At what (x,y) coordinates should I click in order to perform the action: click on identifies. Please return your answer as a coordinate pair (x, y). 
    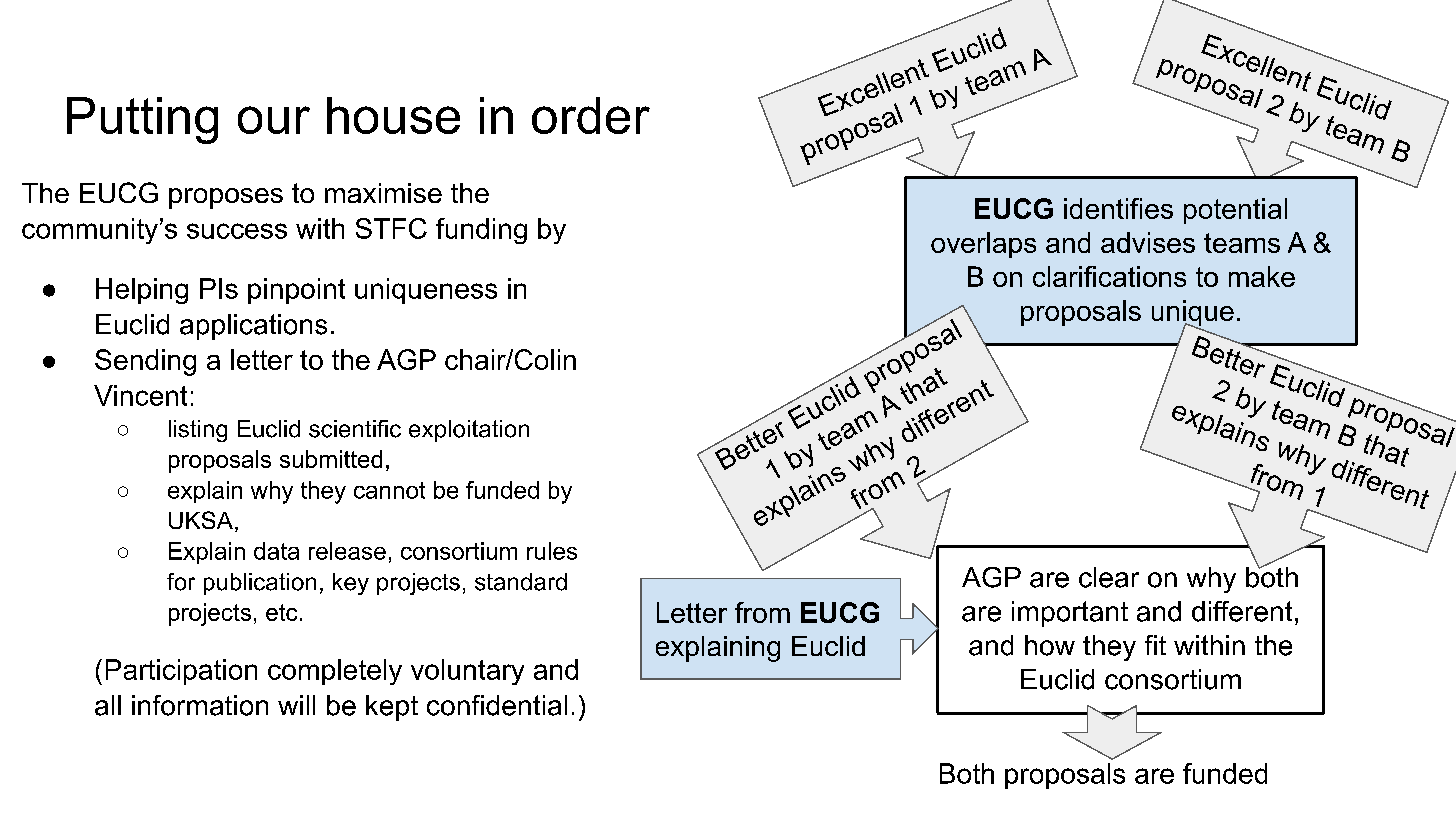
    Looking at the image, I should click on (1118, 208).
